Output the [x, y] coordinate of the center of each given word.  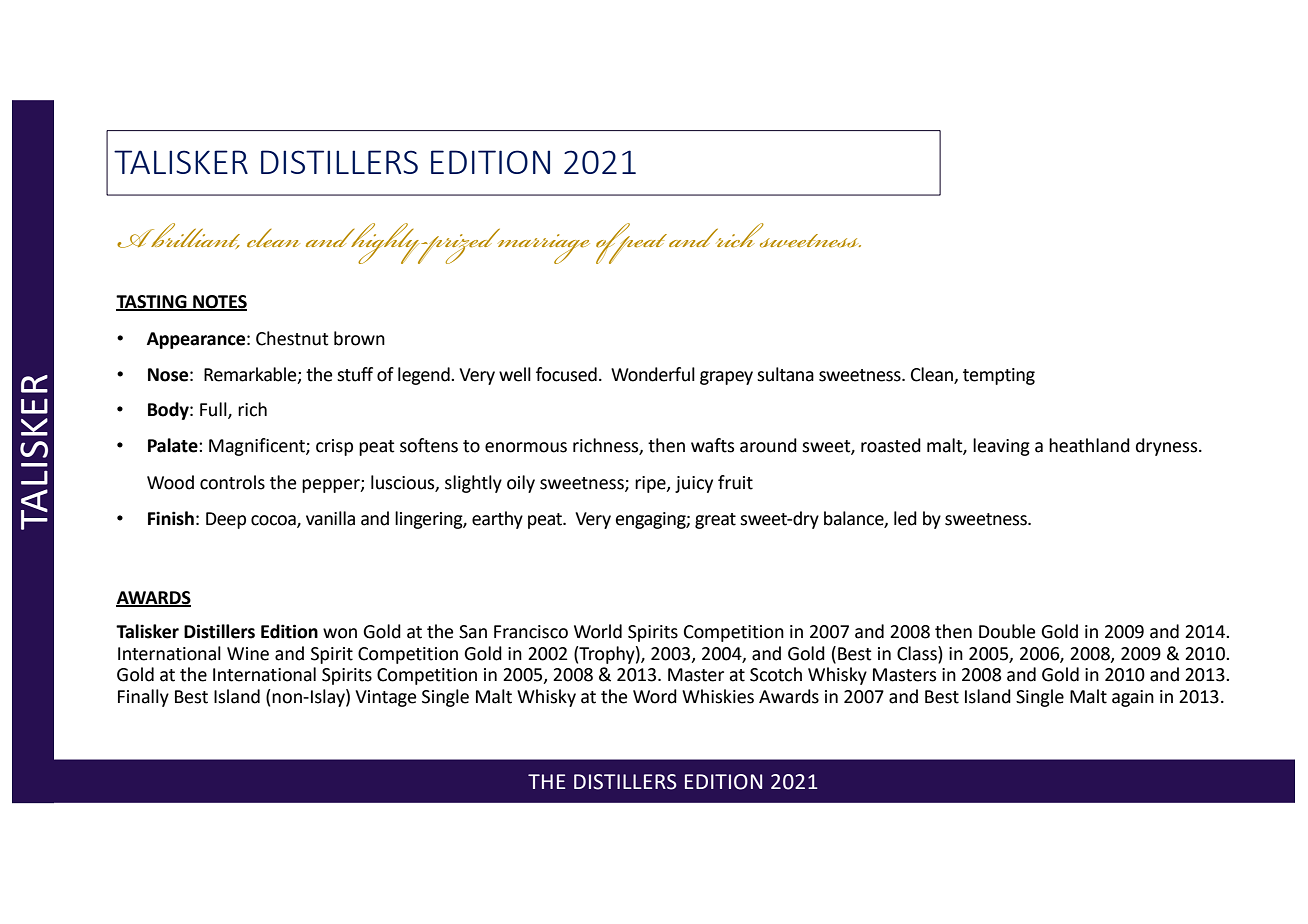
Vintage [385, 698]
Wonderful [653, 374]
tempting [999, 376]
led [905, 518]
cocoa [274, 521]
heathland [1089, 445]
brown [359, 338]
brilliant [194, 236]
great [715, 521]
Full [214, 410]
